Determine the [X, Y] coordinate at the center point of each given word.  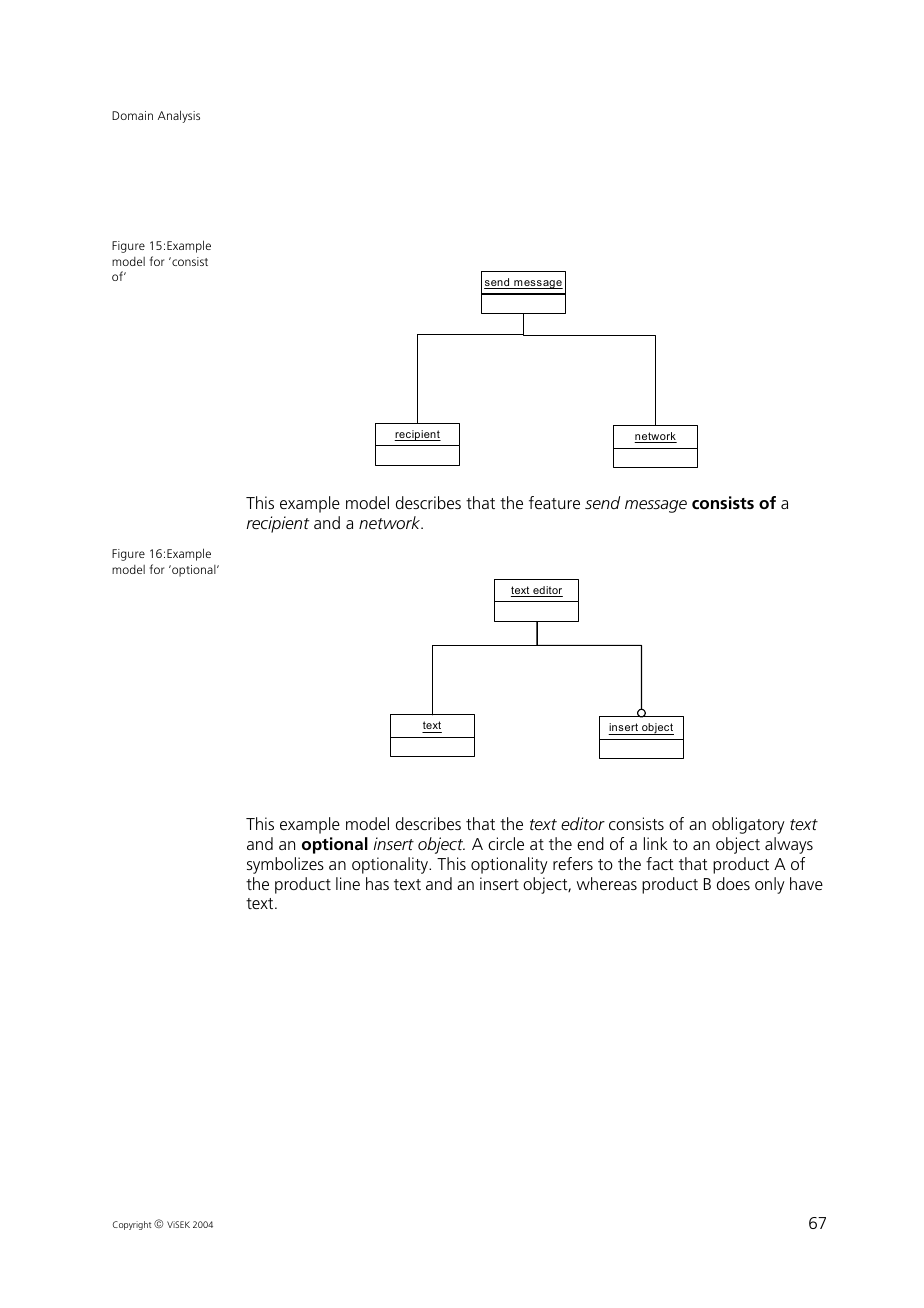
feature [554, 502]
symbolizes [285, 865]
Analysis [179, 116]
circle [506, 843]
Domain [132, 115]
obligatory [748, 825]
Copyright [132, 1225]
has [377, 883]
